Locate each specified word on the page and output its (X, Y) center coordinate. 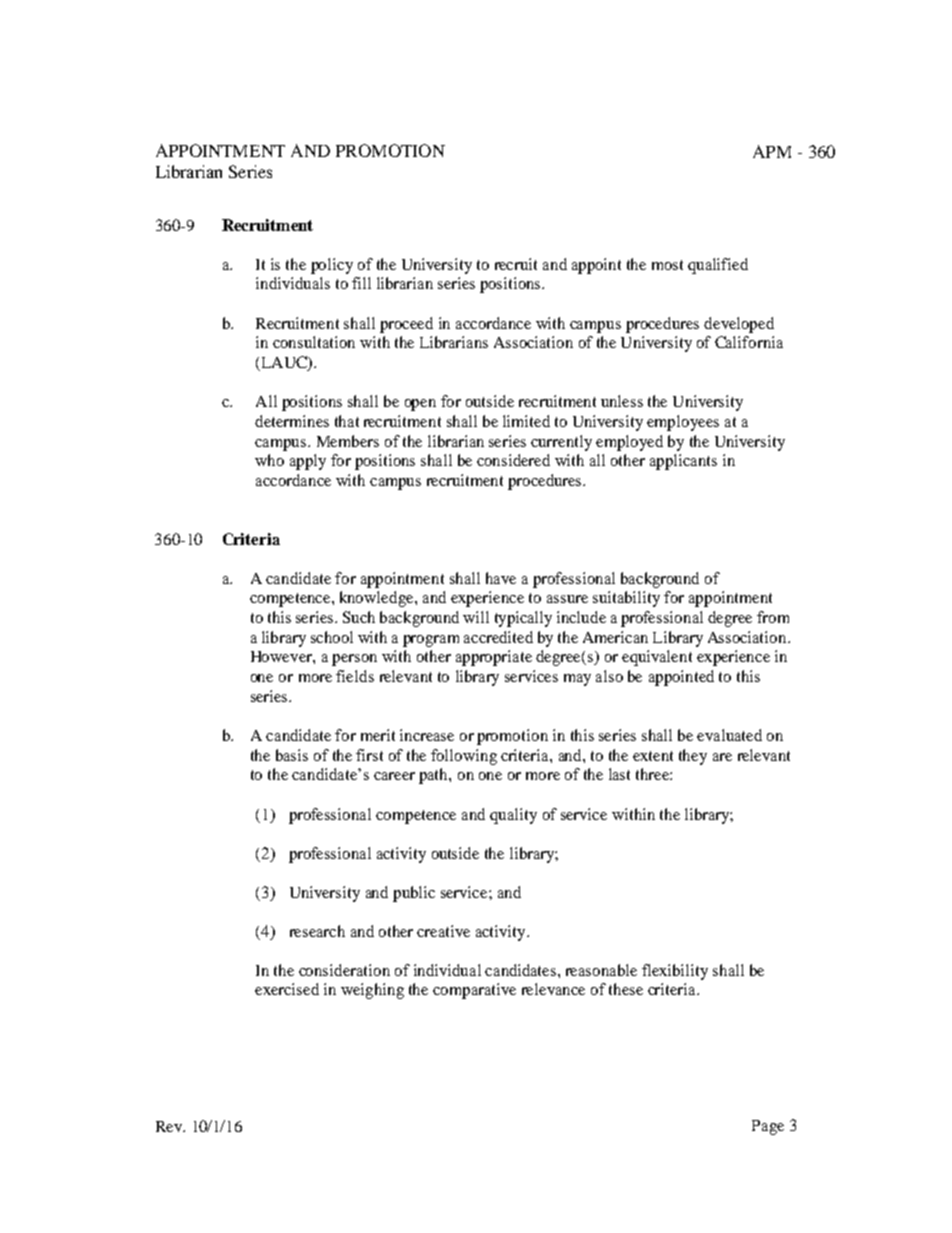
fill (361, 283)
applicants (683, 462)
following (464, 757)
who (269, 460)
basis (292, 755)
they (693, 757)
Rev (170, 1126)
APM (772, 151)
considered (513, 460)
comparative (474, 991)
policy (332, 266)
